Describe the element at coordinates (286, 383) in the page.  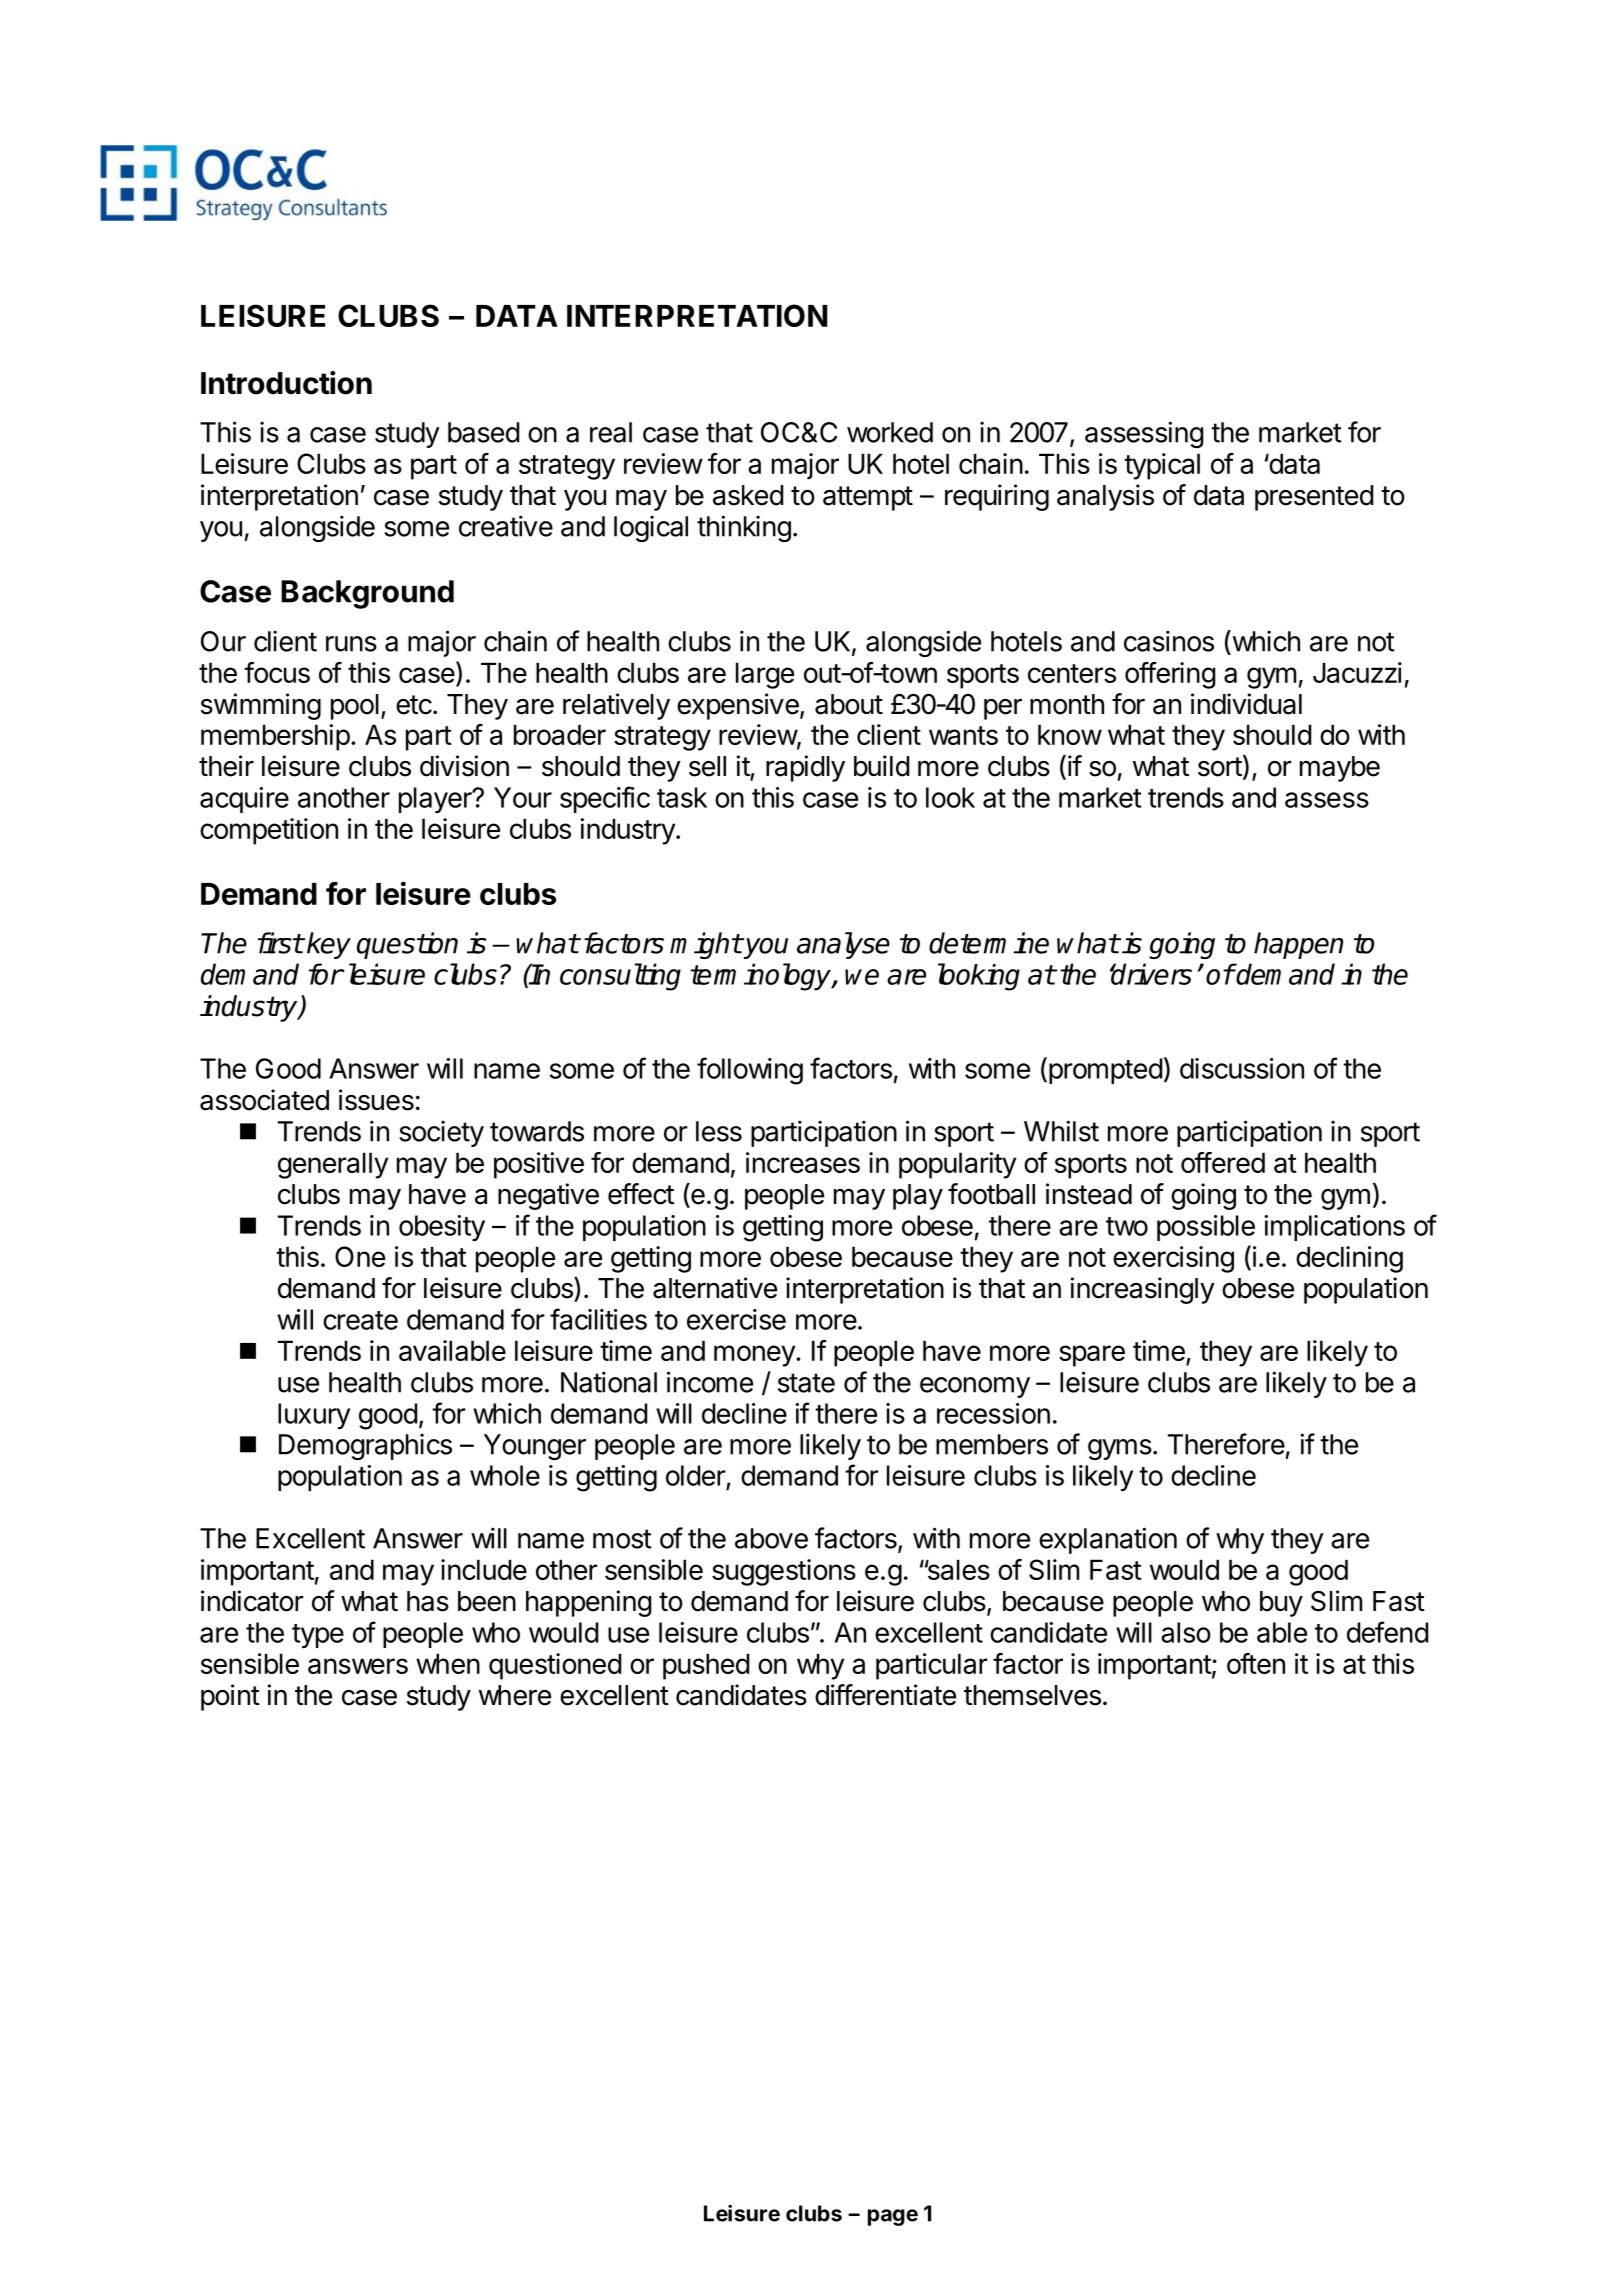
I see `Introduction` at that location.
